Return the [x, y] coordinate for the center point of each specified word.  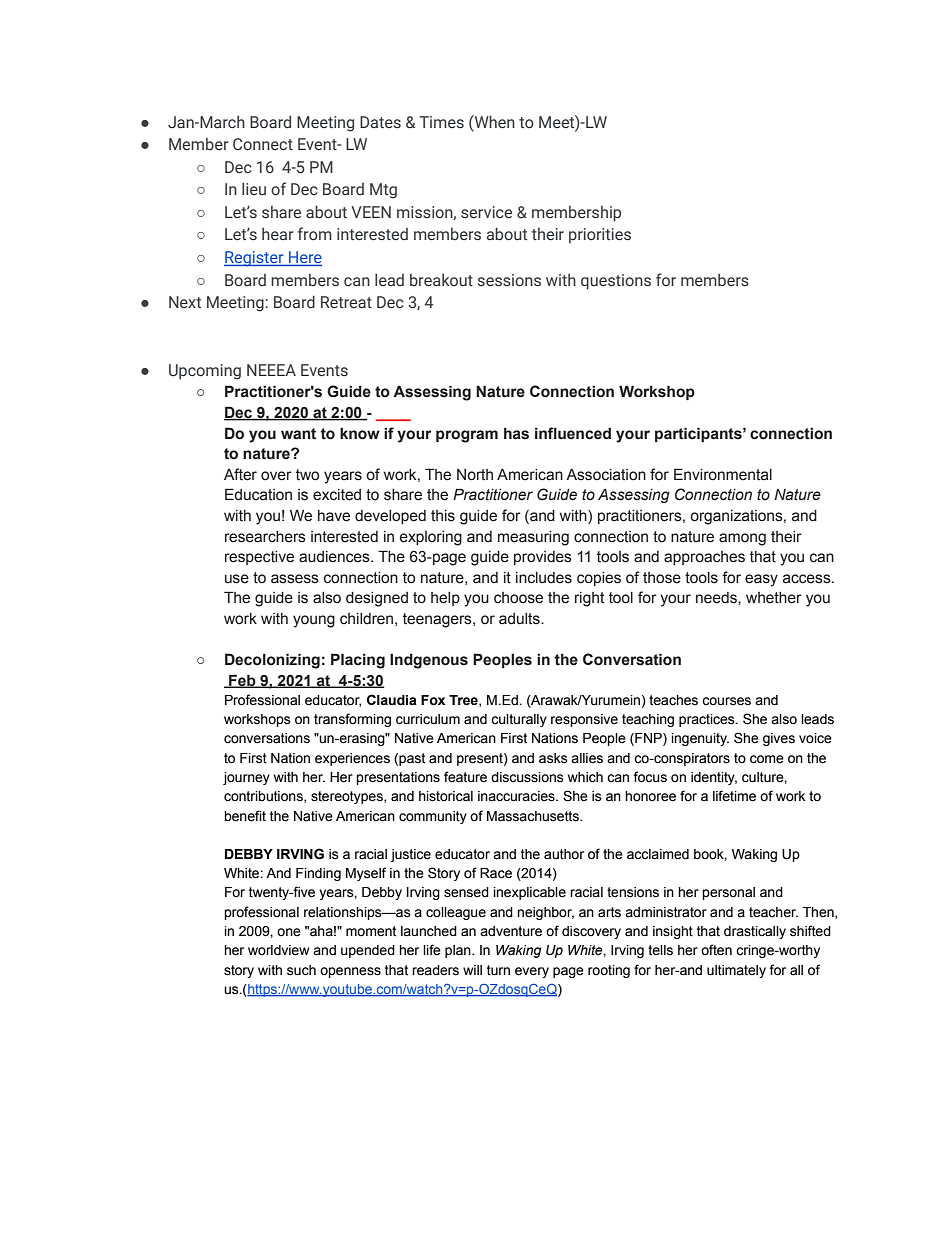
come [767, 759]
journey [246, 778]
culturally [519, 720]
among [742, 539]
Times [441, 122]
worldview [278, 950]
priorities [600, 236]
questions [616, 282]
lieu [254, 188]
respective [259, 558]
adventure [511, 931]
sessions [509, 280]
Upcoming [205, 372]
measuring [533, 538]
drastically [755, 932]
